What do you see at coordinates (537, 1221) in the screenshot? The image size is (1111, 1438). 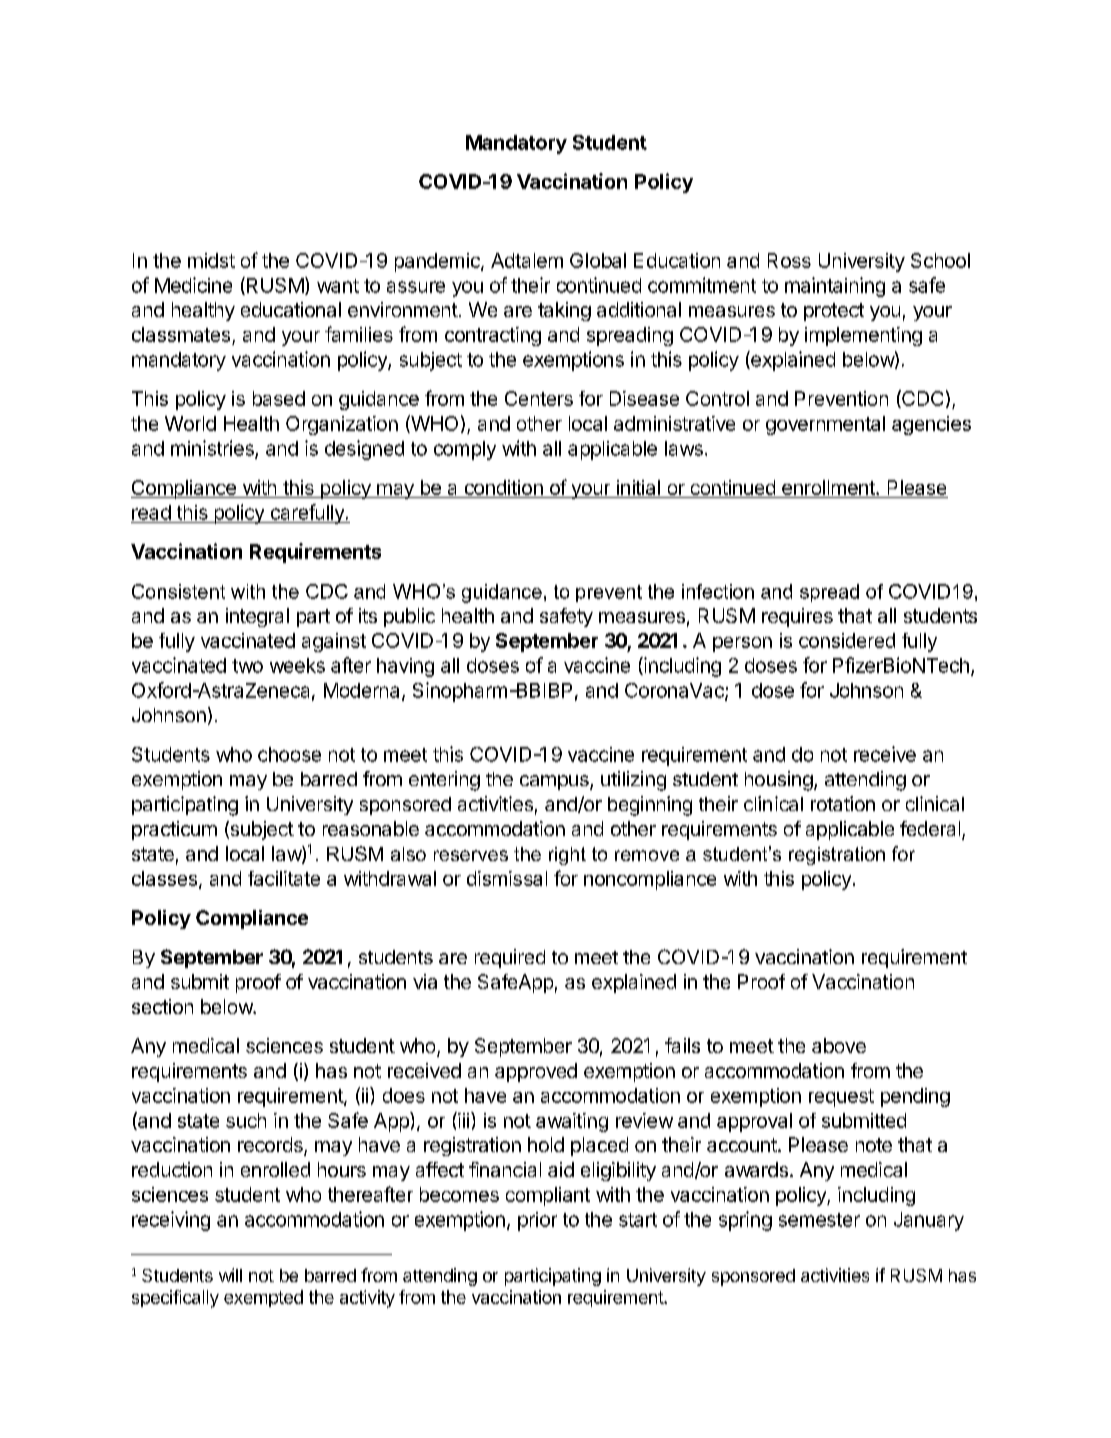 I see `prior` at bounding box center [537, 1221].
